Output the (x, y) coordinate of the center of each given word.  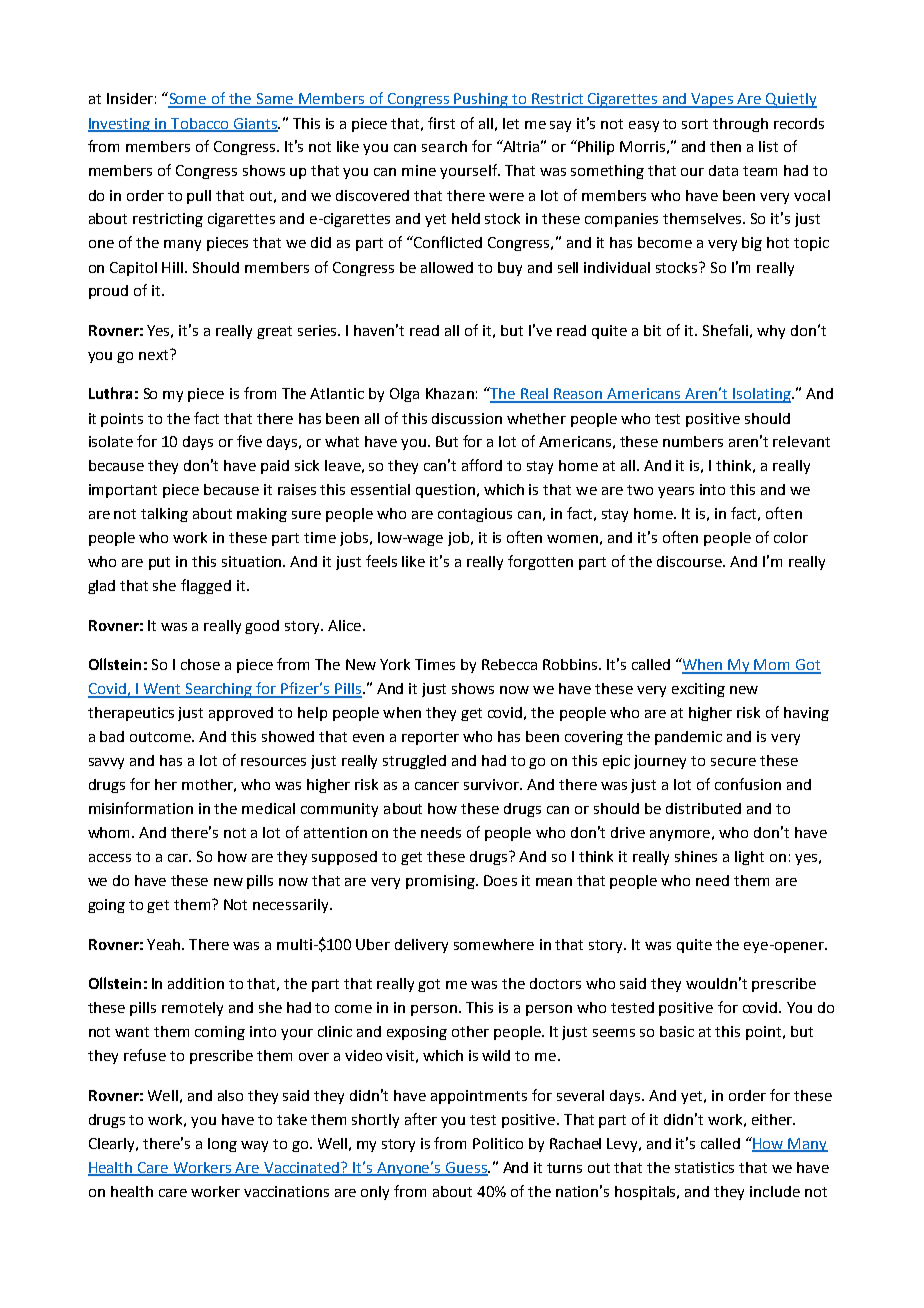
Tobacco (200, 124)
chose (200, 664)
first (441, 123)
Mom (773, 666)
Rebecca (509, 664)
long (222, 1145)
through (740, 125)
